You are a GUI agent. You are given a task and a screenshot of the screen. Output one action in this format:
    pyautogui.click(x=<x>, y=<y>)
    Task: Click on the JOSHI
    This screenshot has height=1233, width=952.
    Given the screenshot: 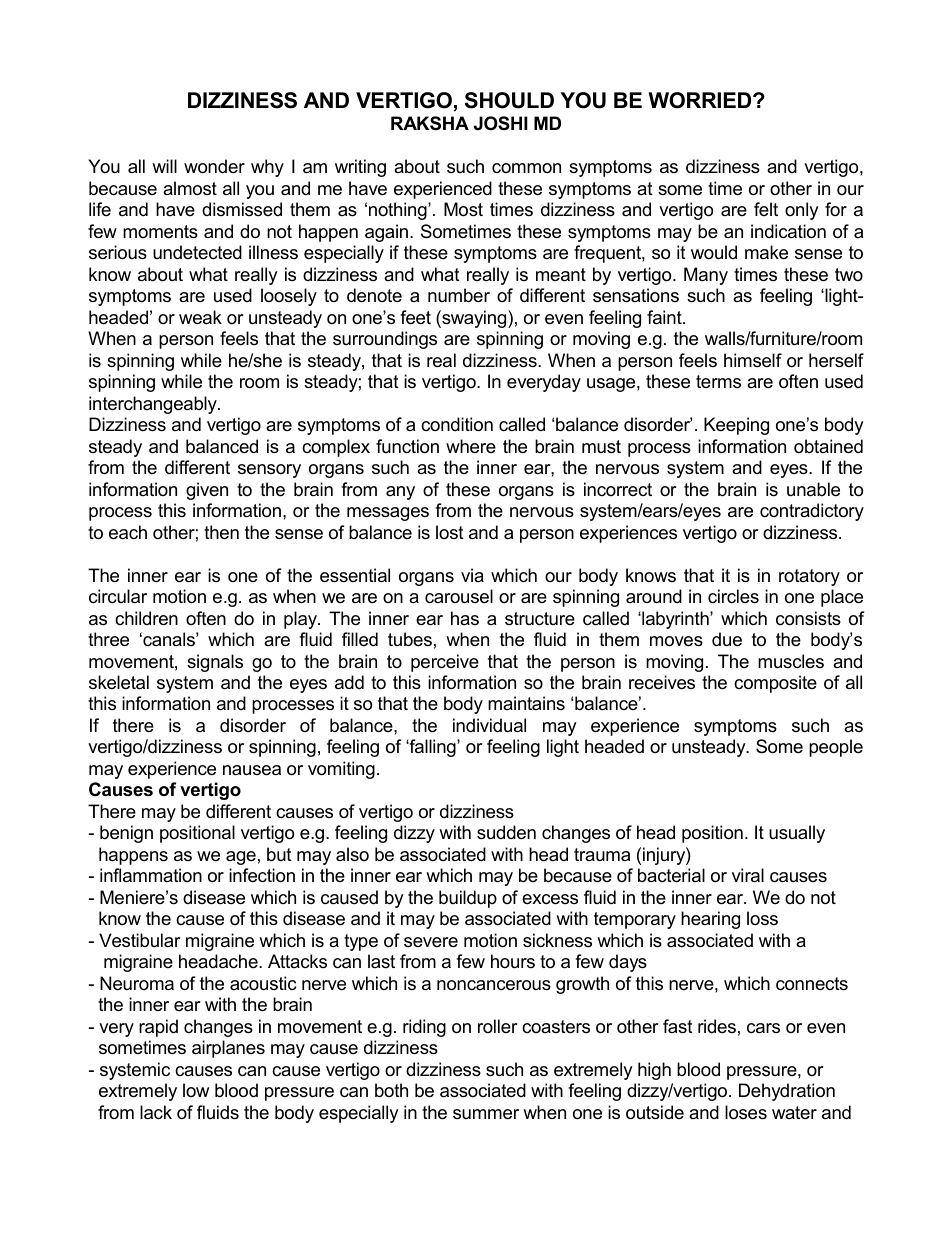 What is the action you would take?
    pyautogui.click(x=501, y=123)
